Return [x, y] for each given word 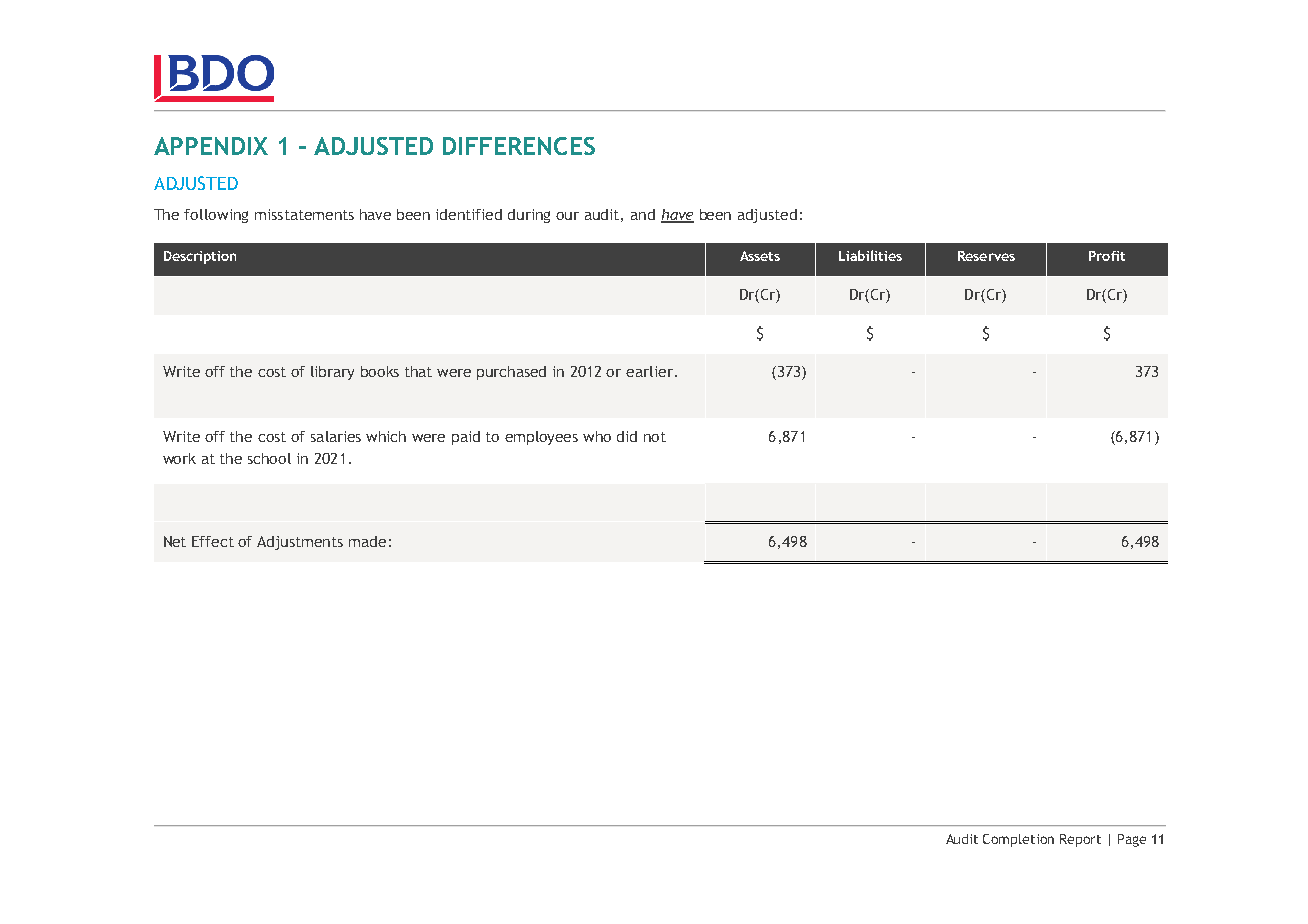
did [627, 436]
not [655, 437]
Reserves [986, 256]
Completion [1018, 840]
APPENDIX [211, 146]
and [643, 214]
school [269, 458]
